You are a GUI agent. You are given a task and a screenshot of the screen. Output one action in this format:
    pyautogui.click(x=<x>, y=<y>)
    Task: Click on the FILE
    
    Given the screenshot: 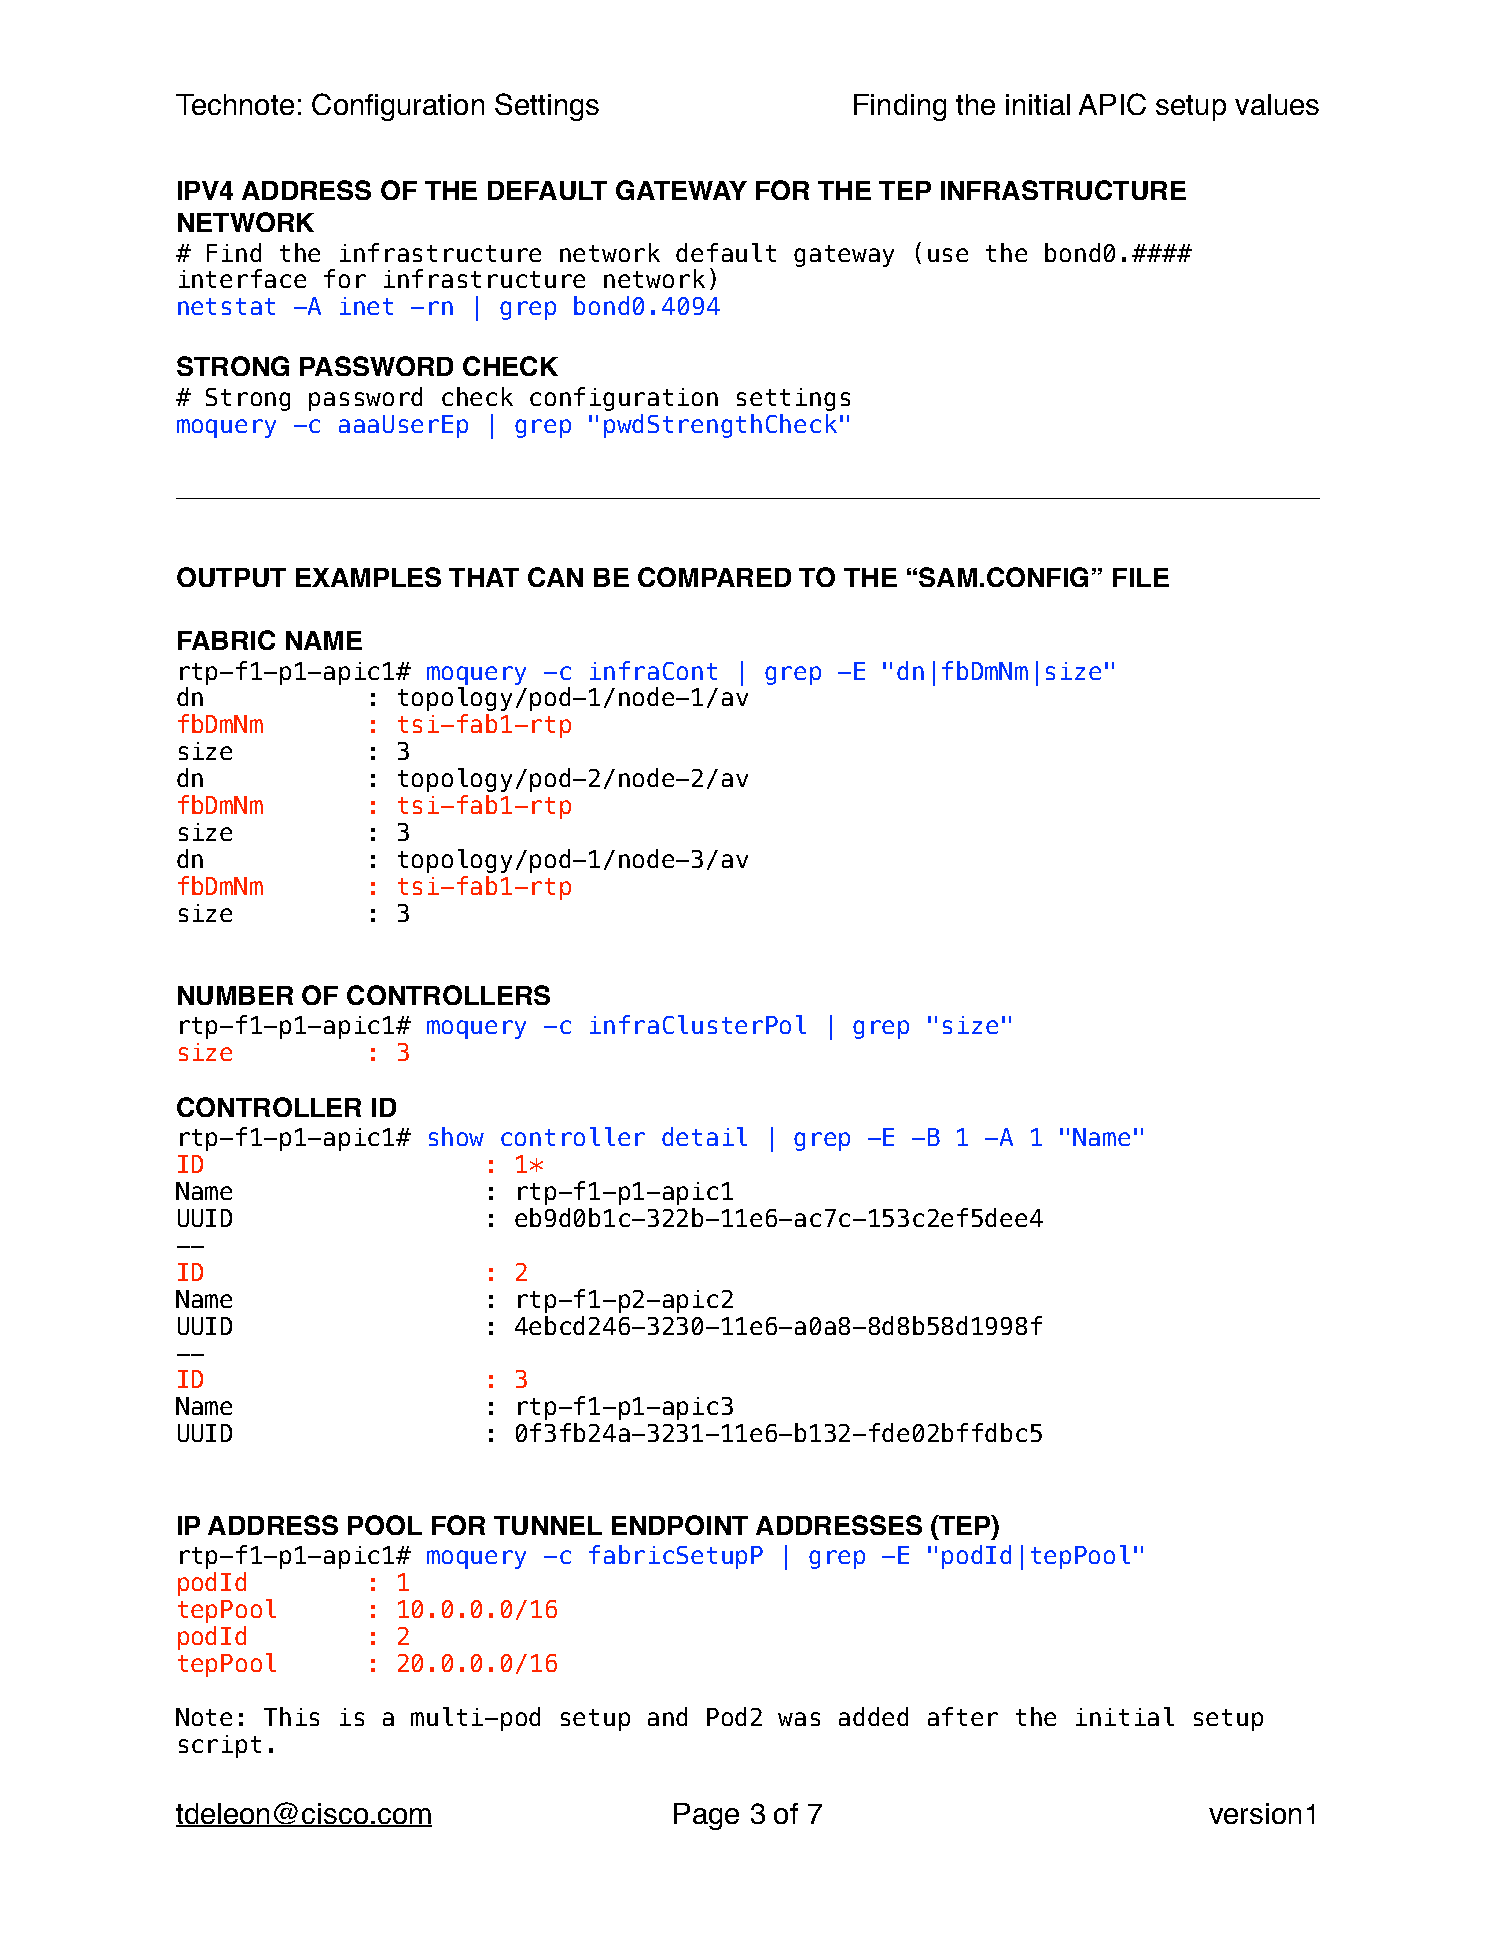 What is the action you would take?
    pyautogui.click(x=1141, y=577)
